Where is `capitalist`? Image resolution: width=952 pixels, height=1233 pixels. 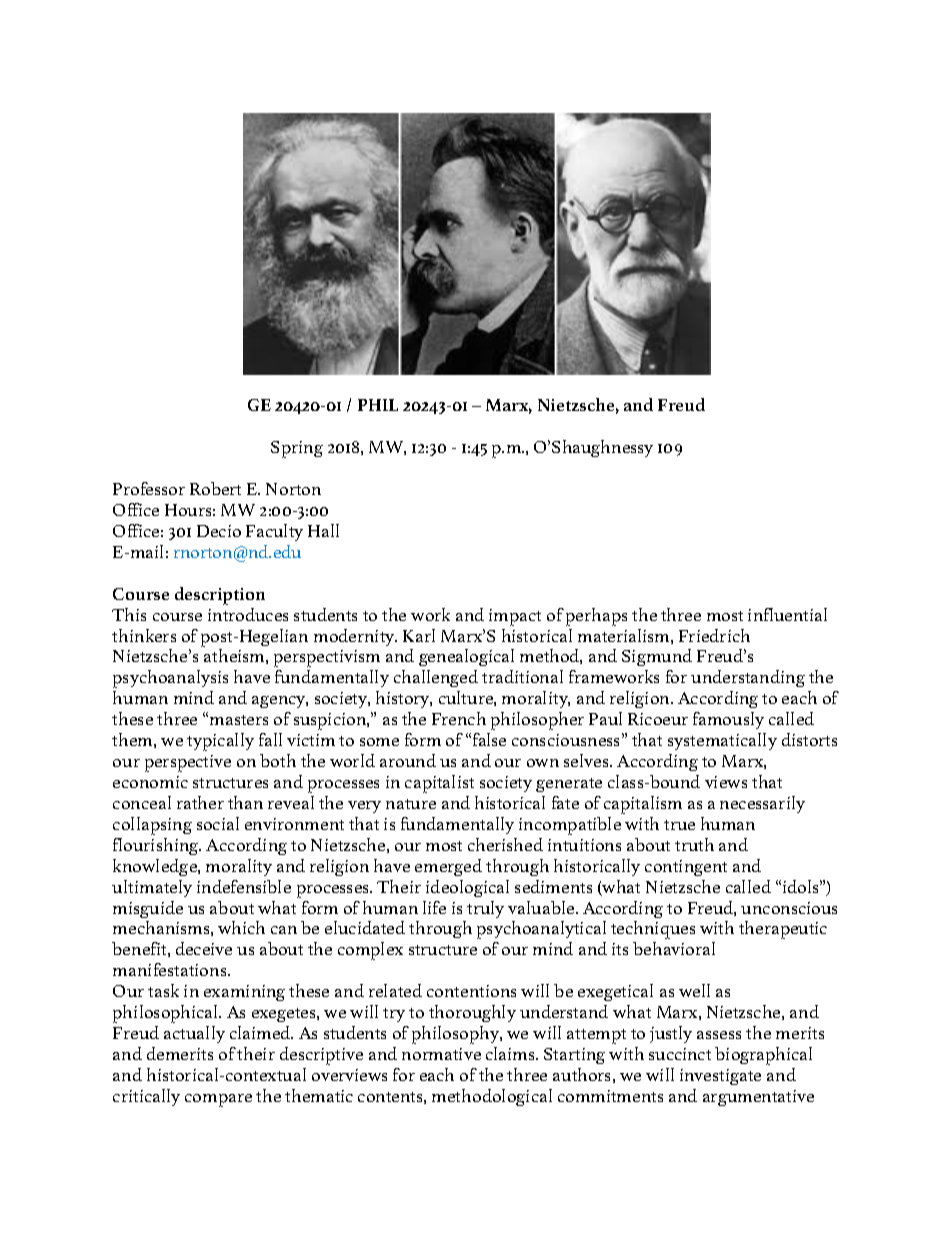
capitalist is located at coordinates (439, 784).
